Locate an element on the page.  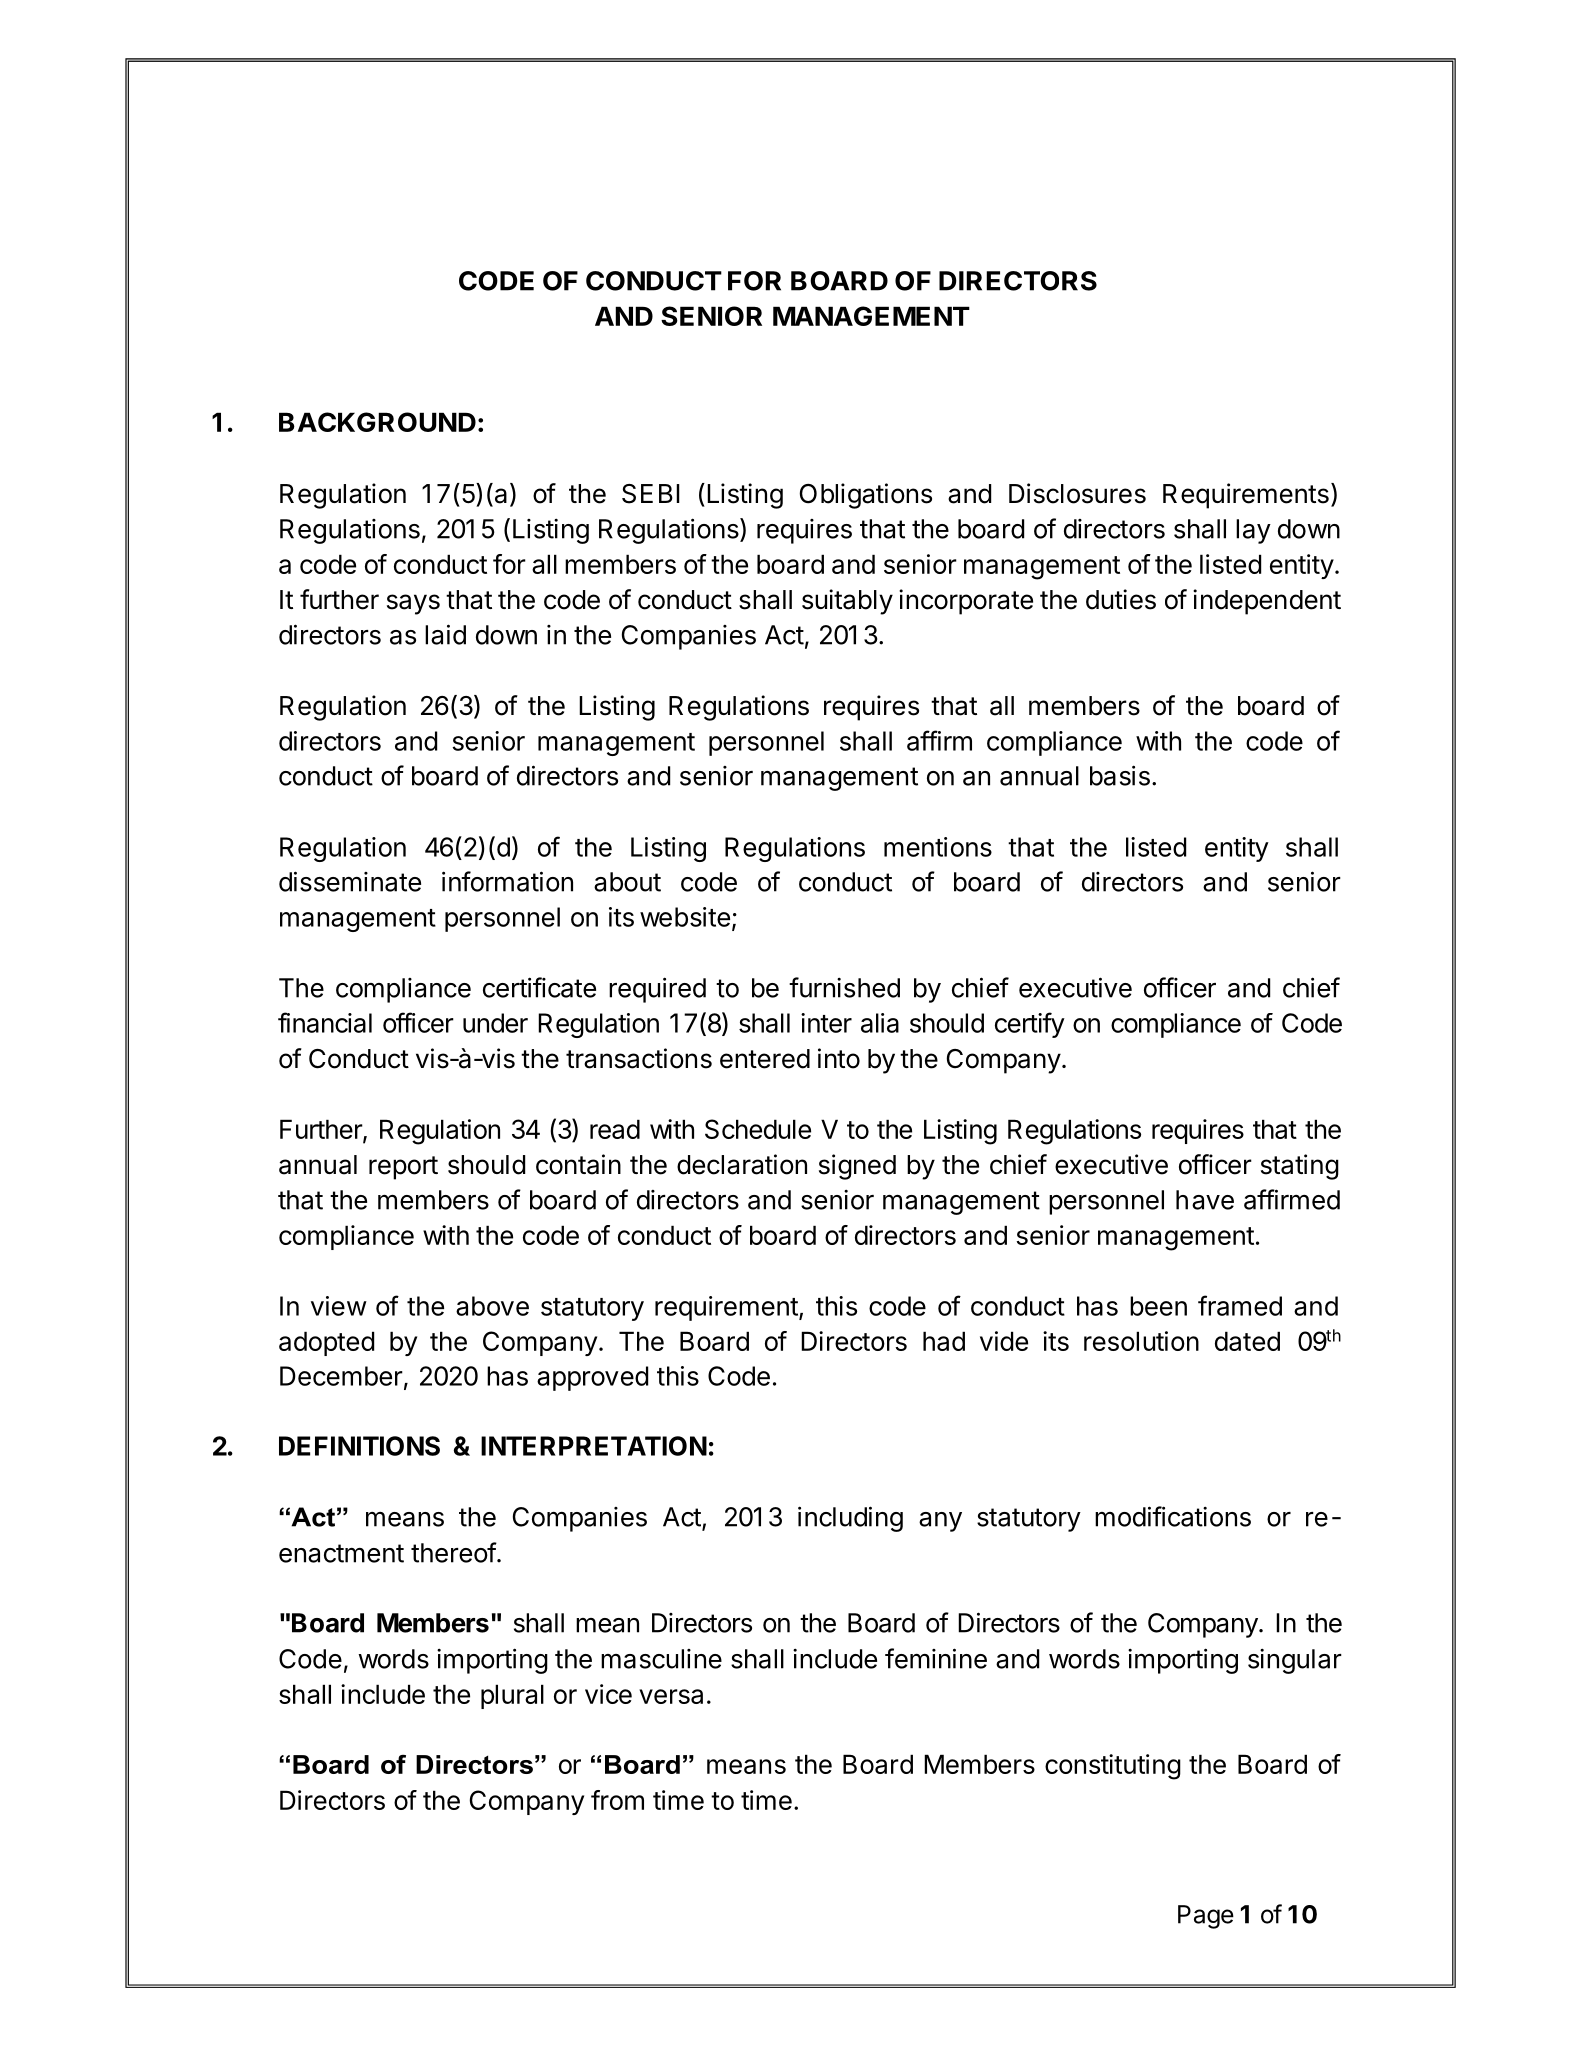
from is located at coordinates (617, 1800).
